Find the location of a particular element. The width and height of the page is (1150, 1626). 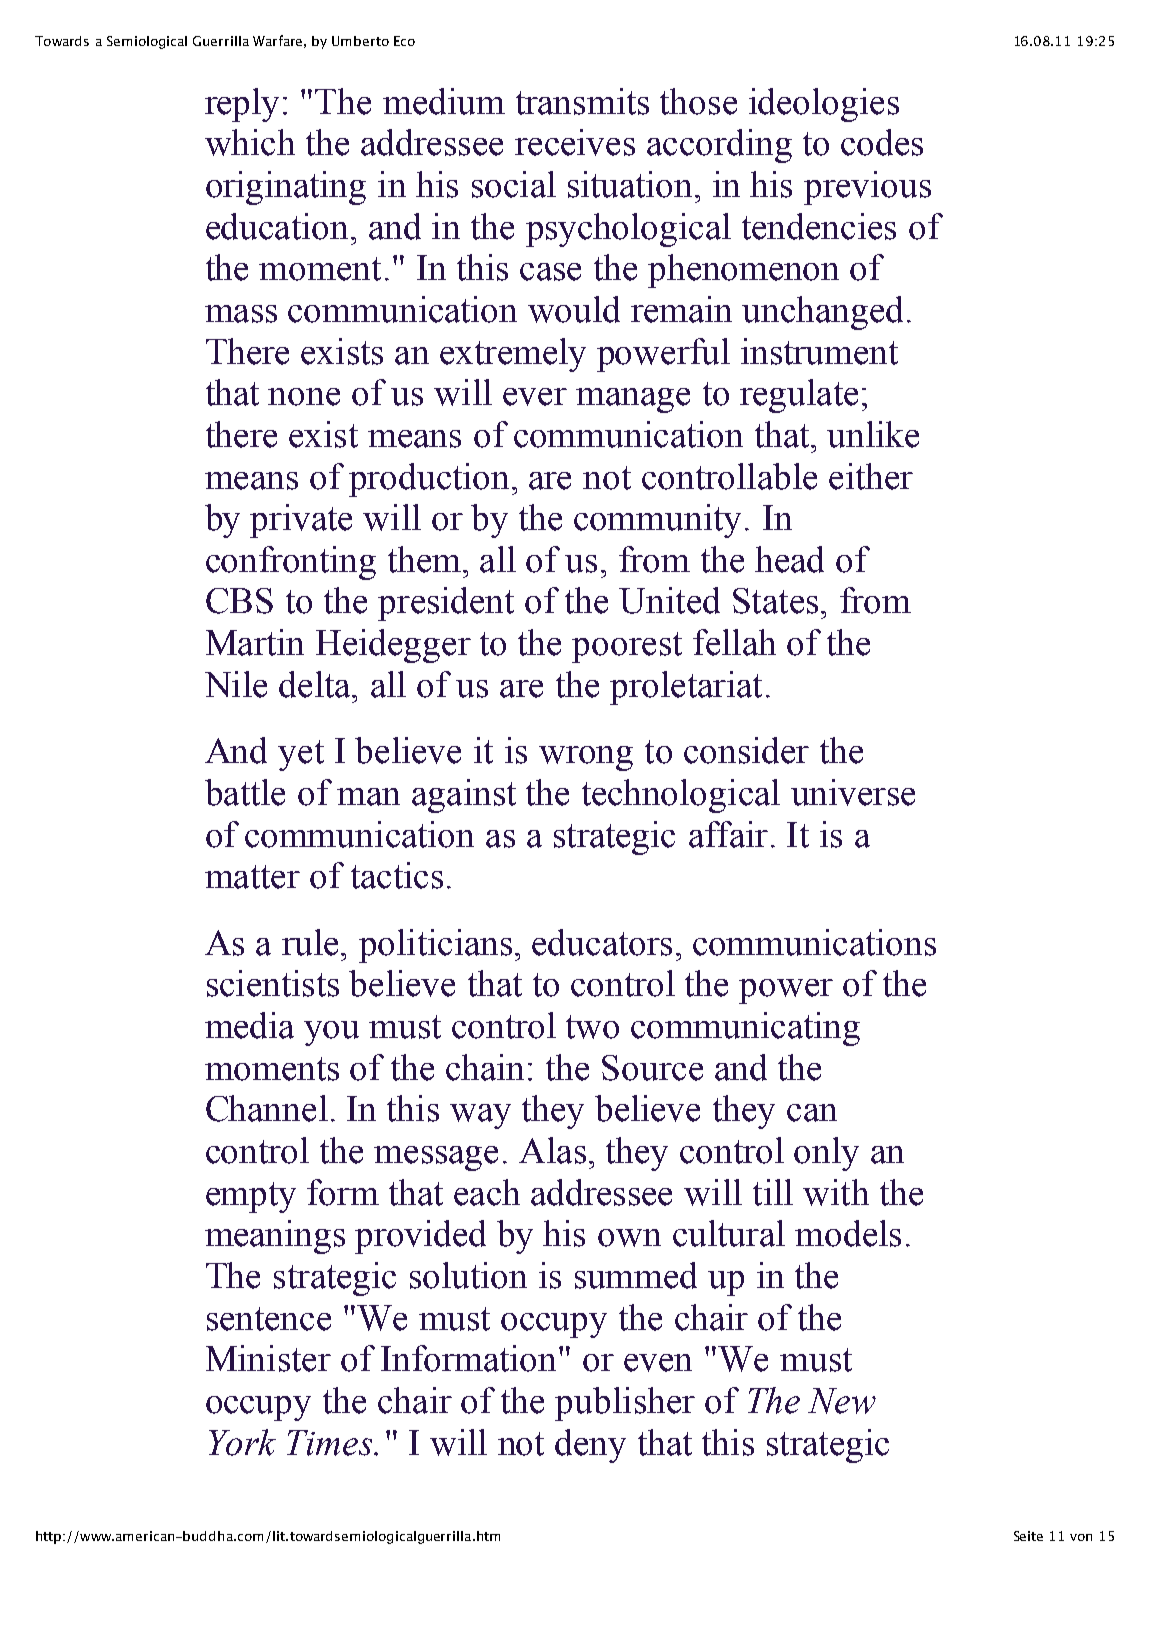

either is located at coordinates (871, 476).
